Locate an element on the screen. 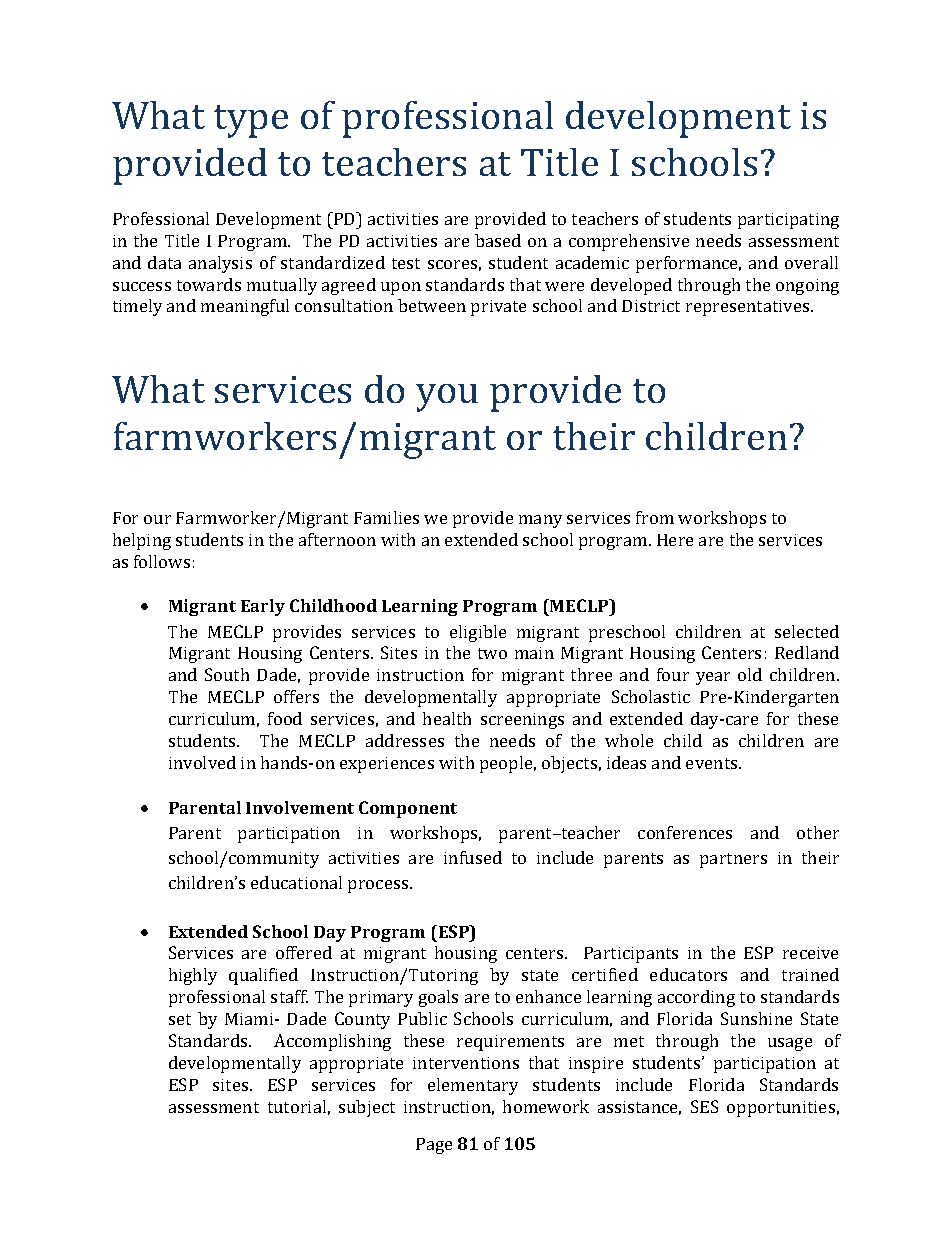  representatives is located at coordinates (749, 308).
